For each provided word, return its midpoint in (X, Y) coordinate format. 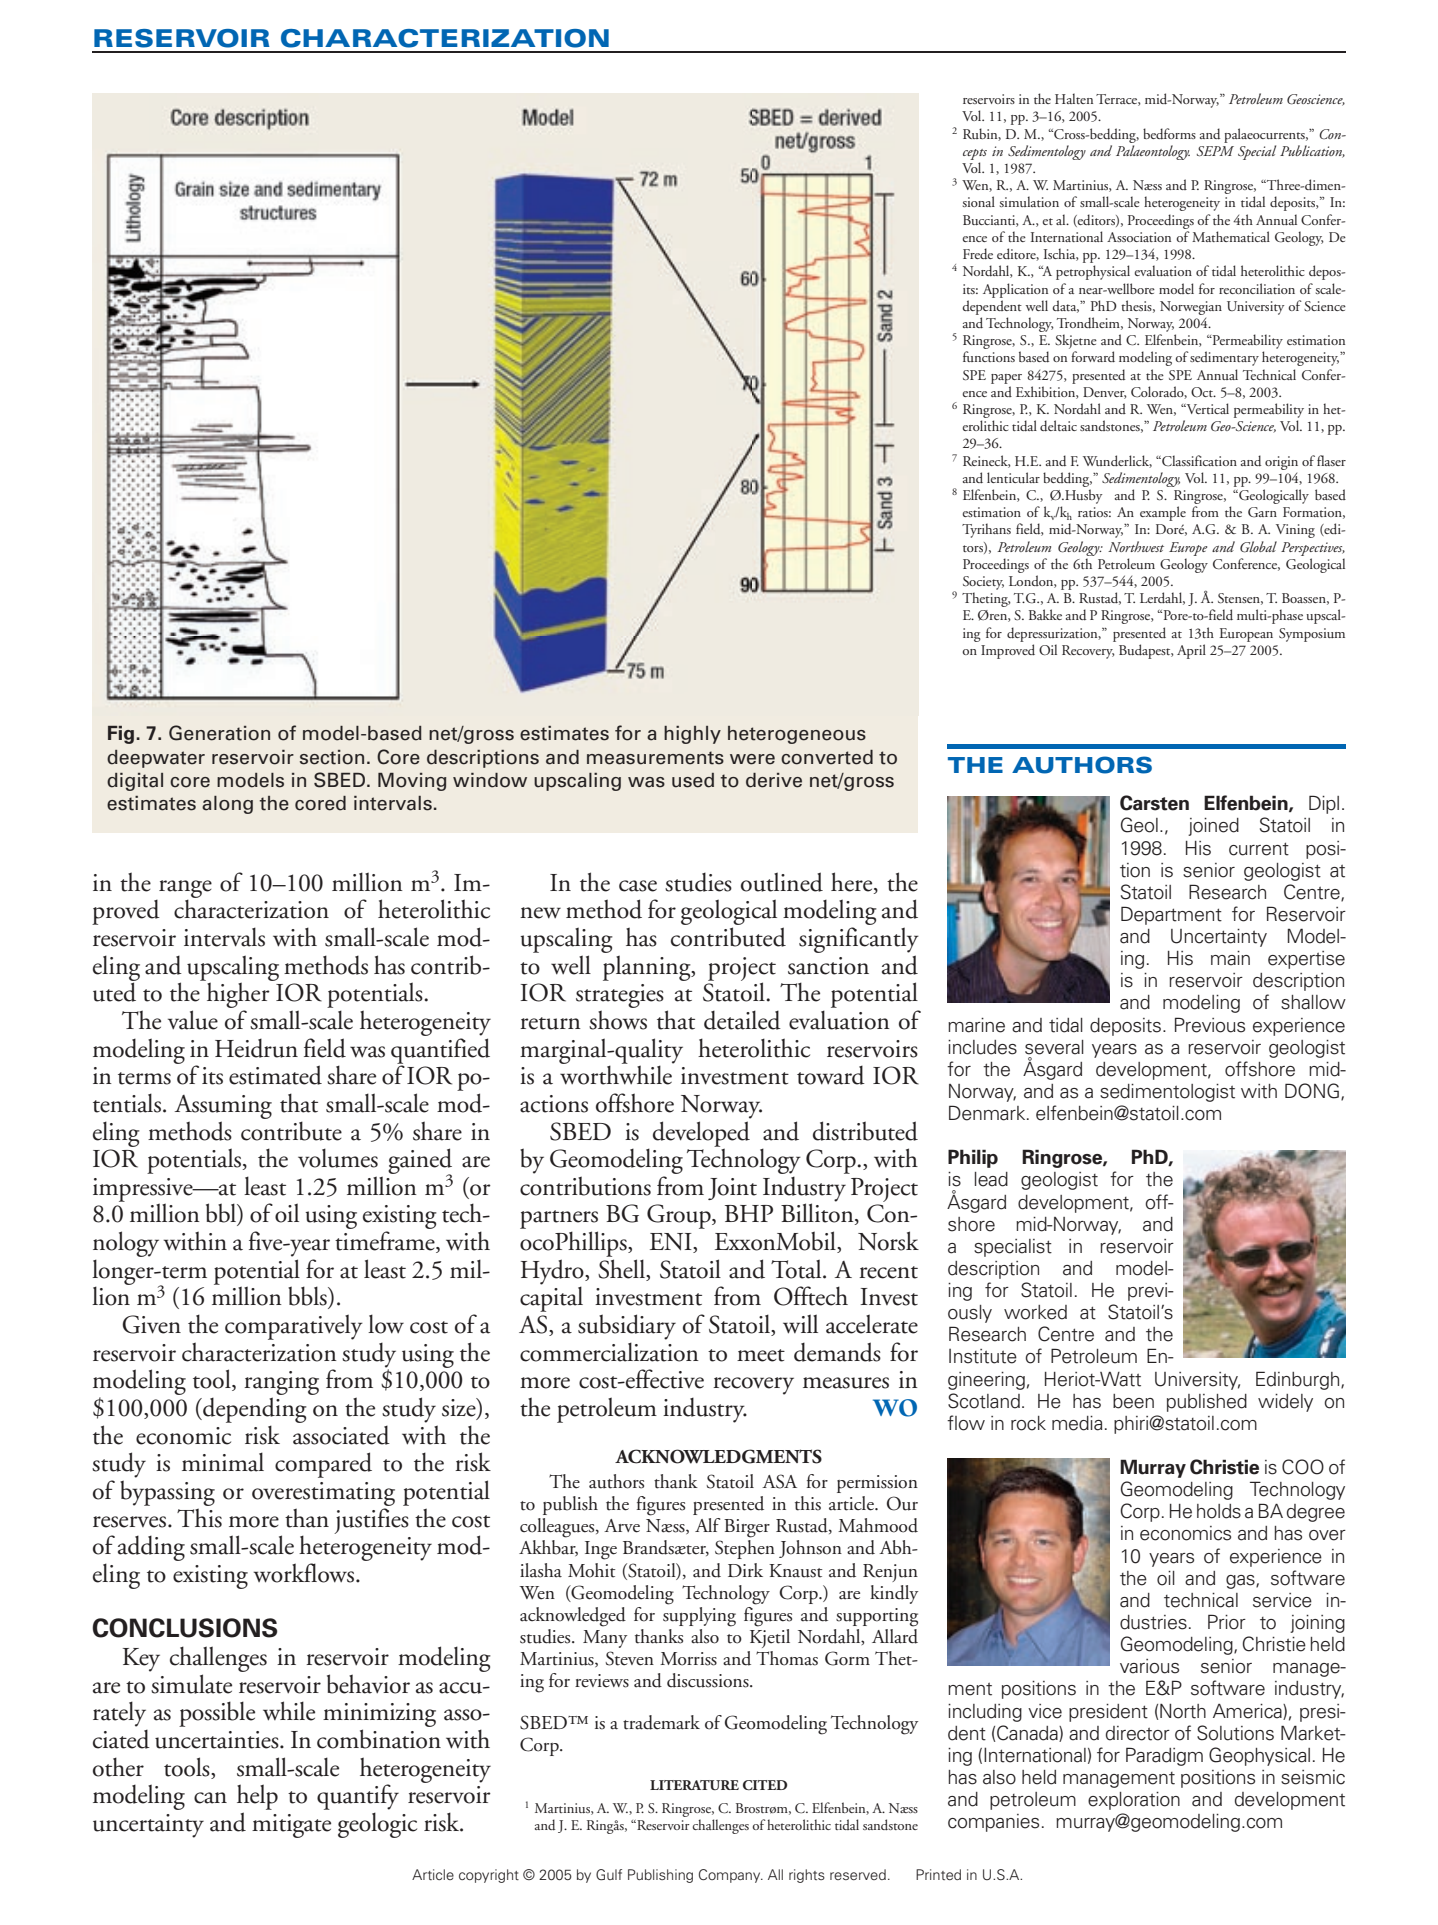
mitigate (291, 1826)
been (1133, 1401)
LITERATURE (694, 1785)
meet (761, 1355)
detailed (742, 1020)
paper (1006, 379)
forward (1093, 356)
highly (692, 735)
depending (254, 1410)
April (1191, 651)
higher (238, 995)
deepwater (156, 759)
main (1230, 958)
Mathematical (1231, 236)
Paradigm (1164, 1756)
